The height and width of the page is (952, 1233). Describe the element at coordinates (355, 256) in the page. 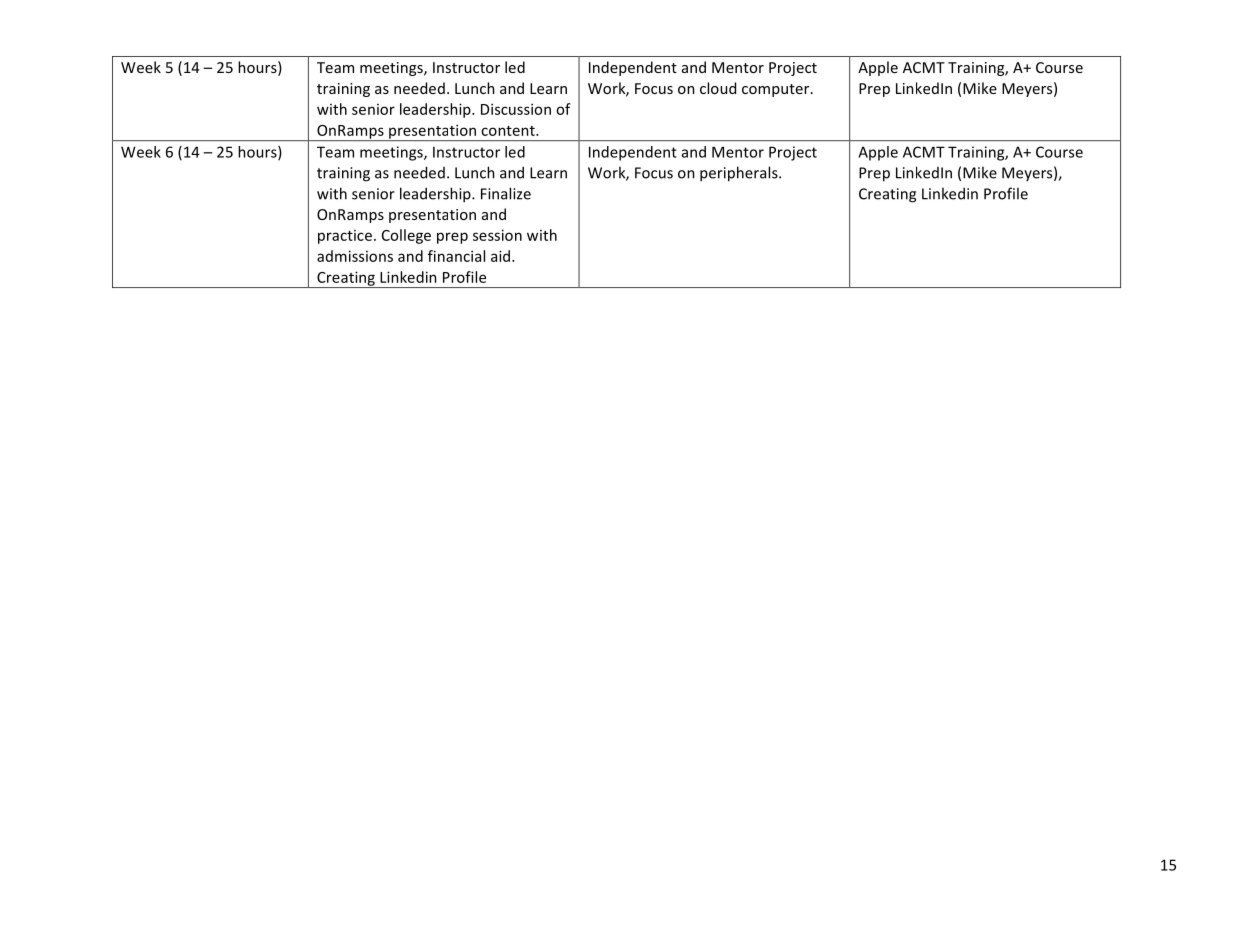

I see `admissions` at that location.
